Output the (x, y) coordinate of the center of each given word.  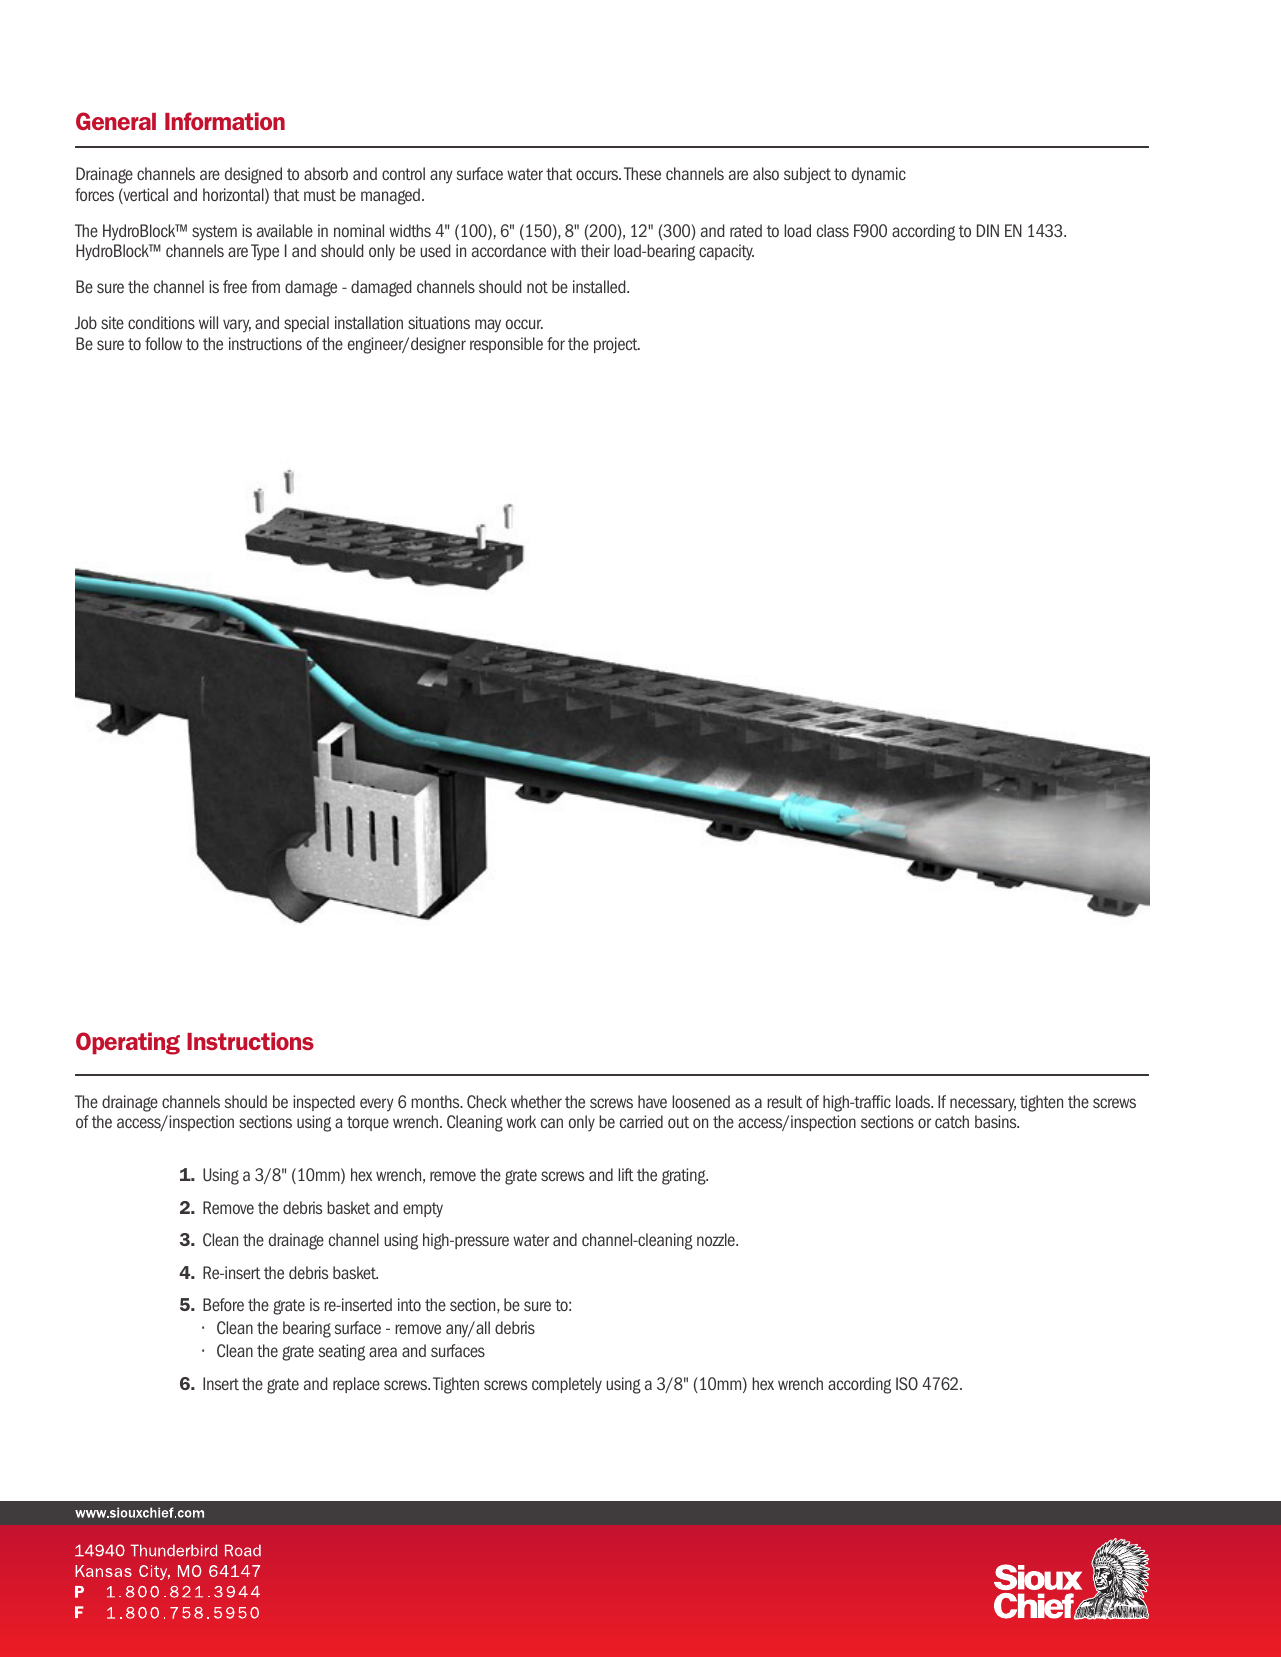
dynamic (879, 175)
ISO (907, 1383)
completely (567, 1385)
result (785, 1101)
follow (163, 343)
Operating (128, 1043)
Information (225, 121)
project (617, 345)
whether (536, 1101)
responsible (506, 345)
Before (223, 1304)
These (642, 173)
